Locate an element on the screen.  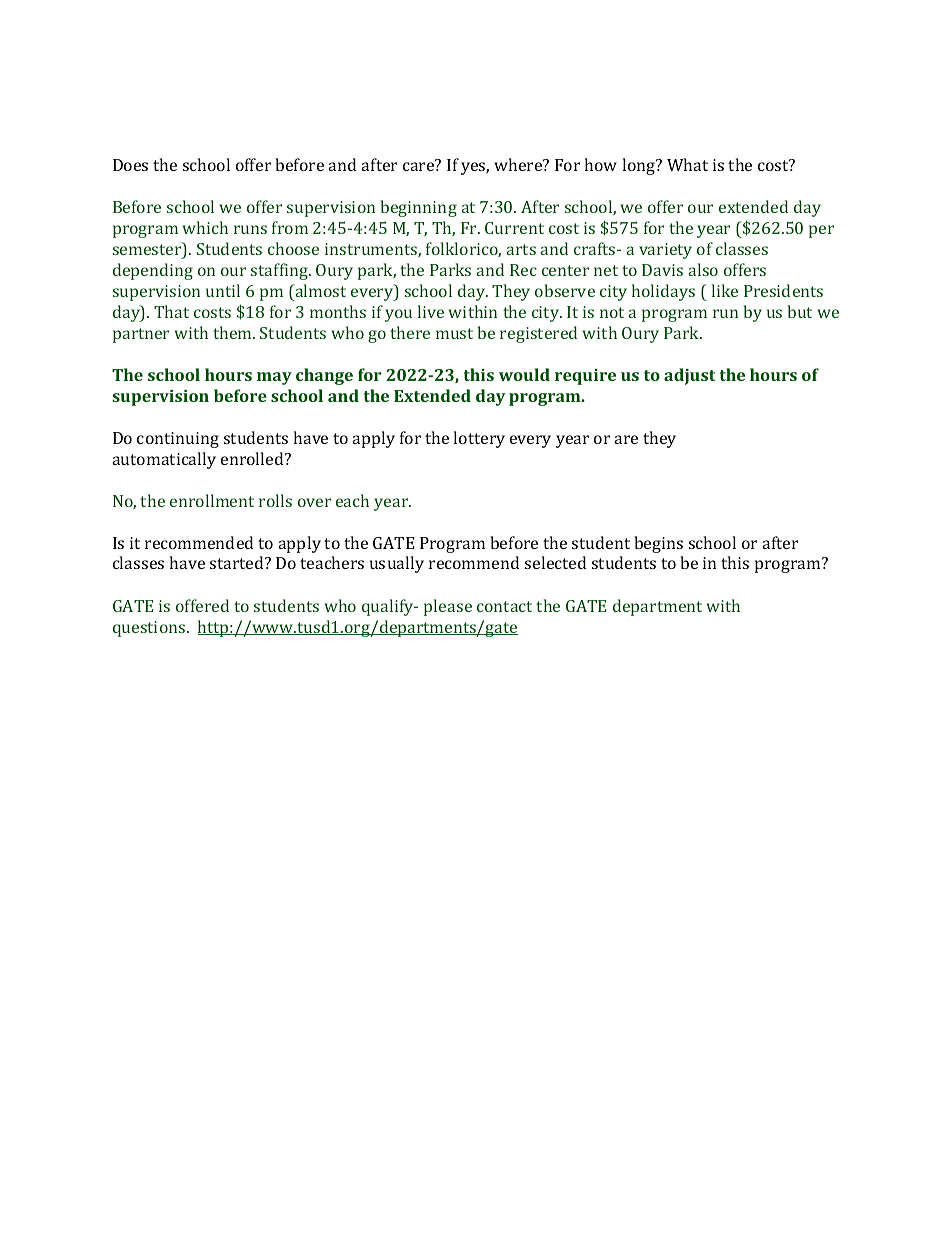
also is located at coordinates (703, 269).
